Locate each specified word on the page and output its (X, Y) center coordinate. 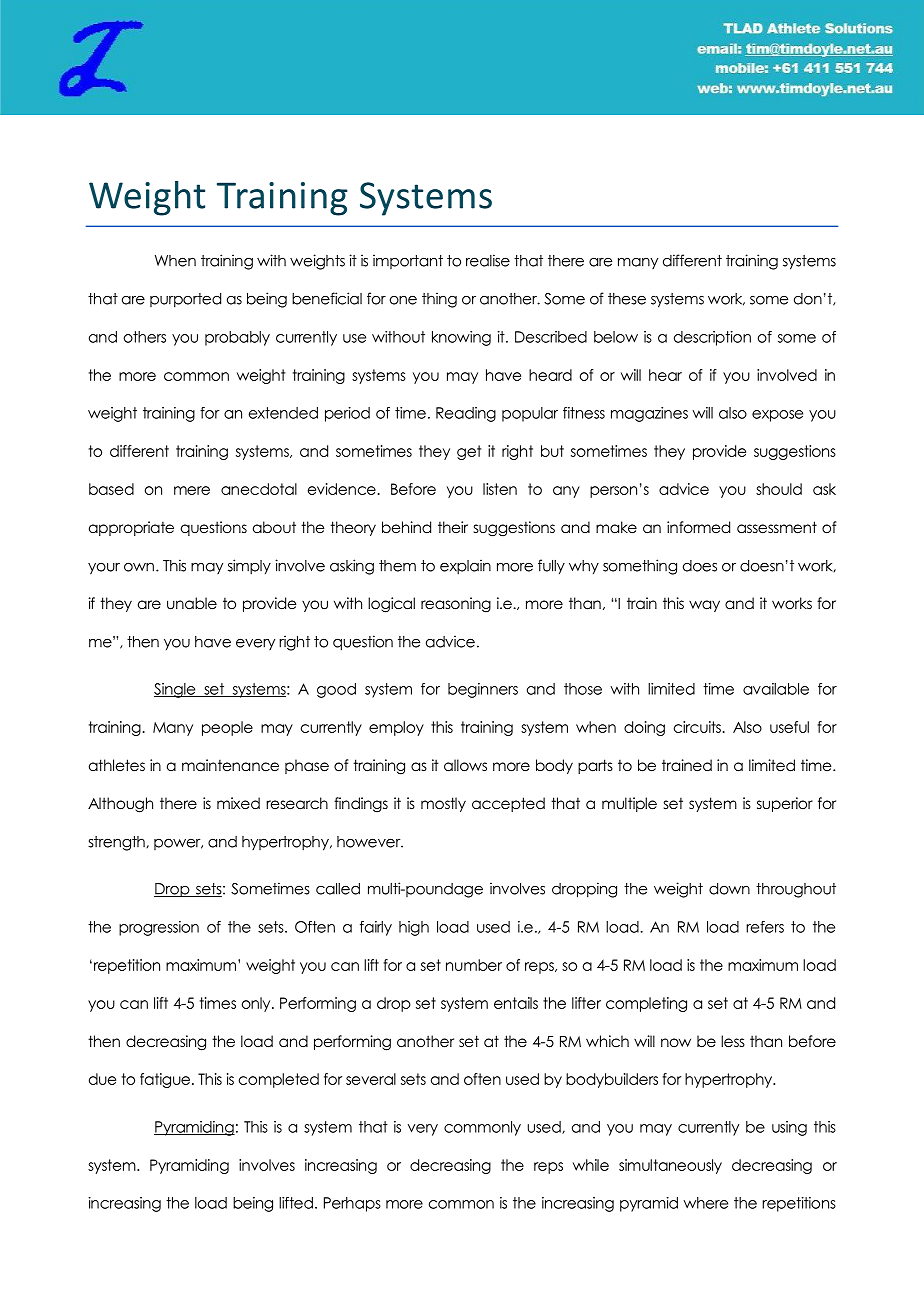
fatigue (165, 1080)
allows (465, 765)
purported (185, 300)
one (403, 300)
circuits (697, 727)
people (227, 728)
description (712, 338)
